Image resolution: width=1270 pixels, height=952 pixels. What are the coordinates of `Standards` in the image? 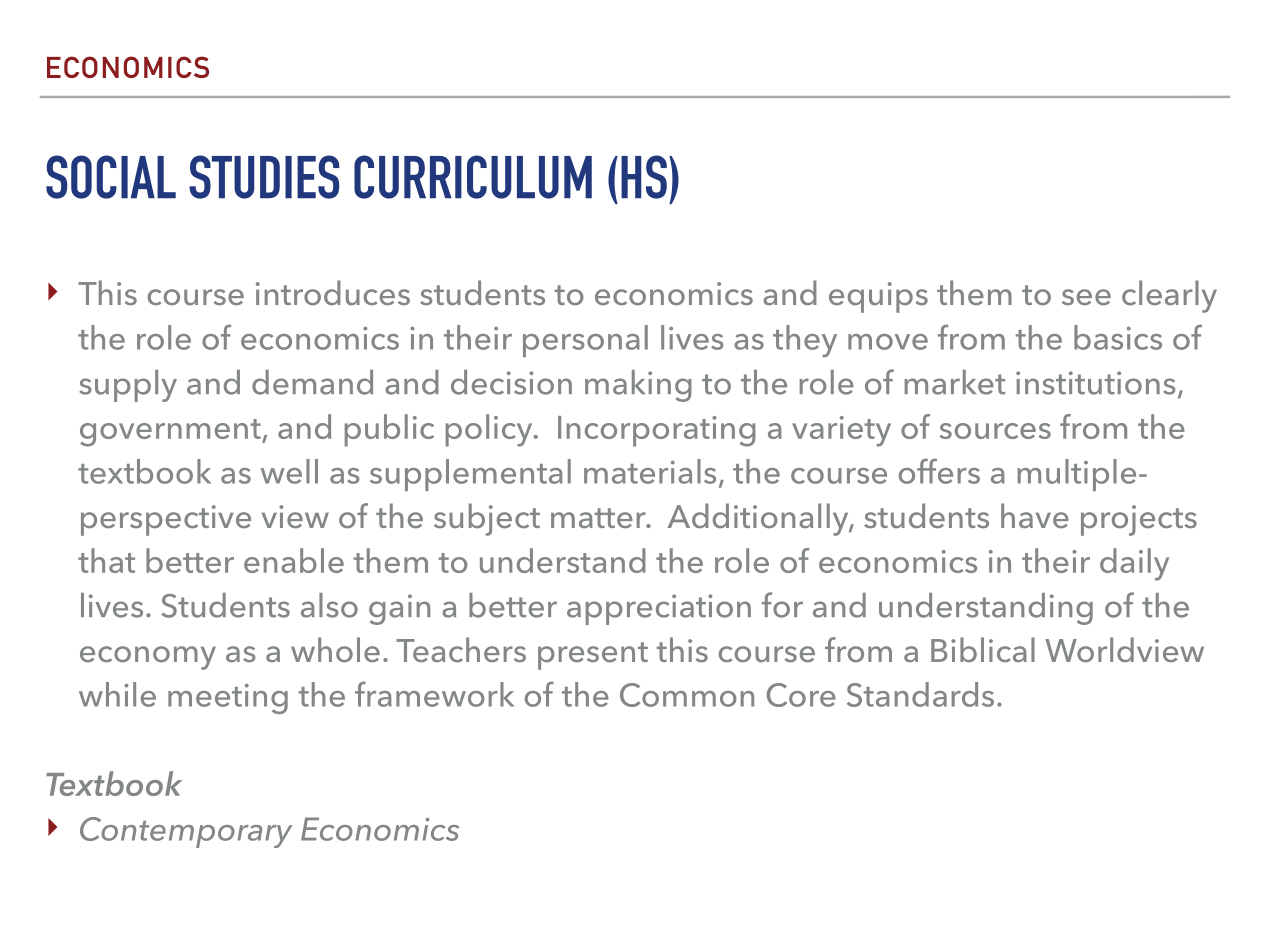 It's located at (920, 694).
